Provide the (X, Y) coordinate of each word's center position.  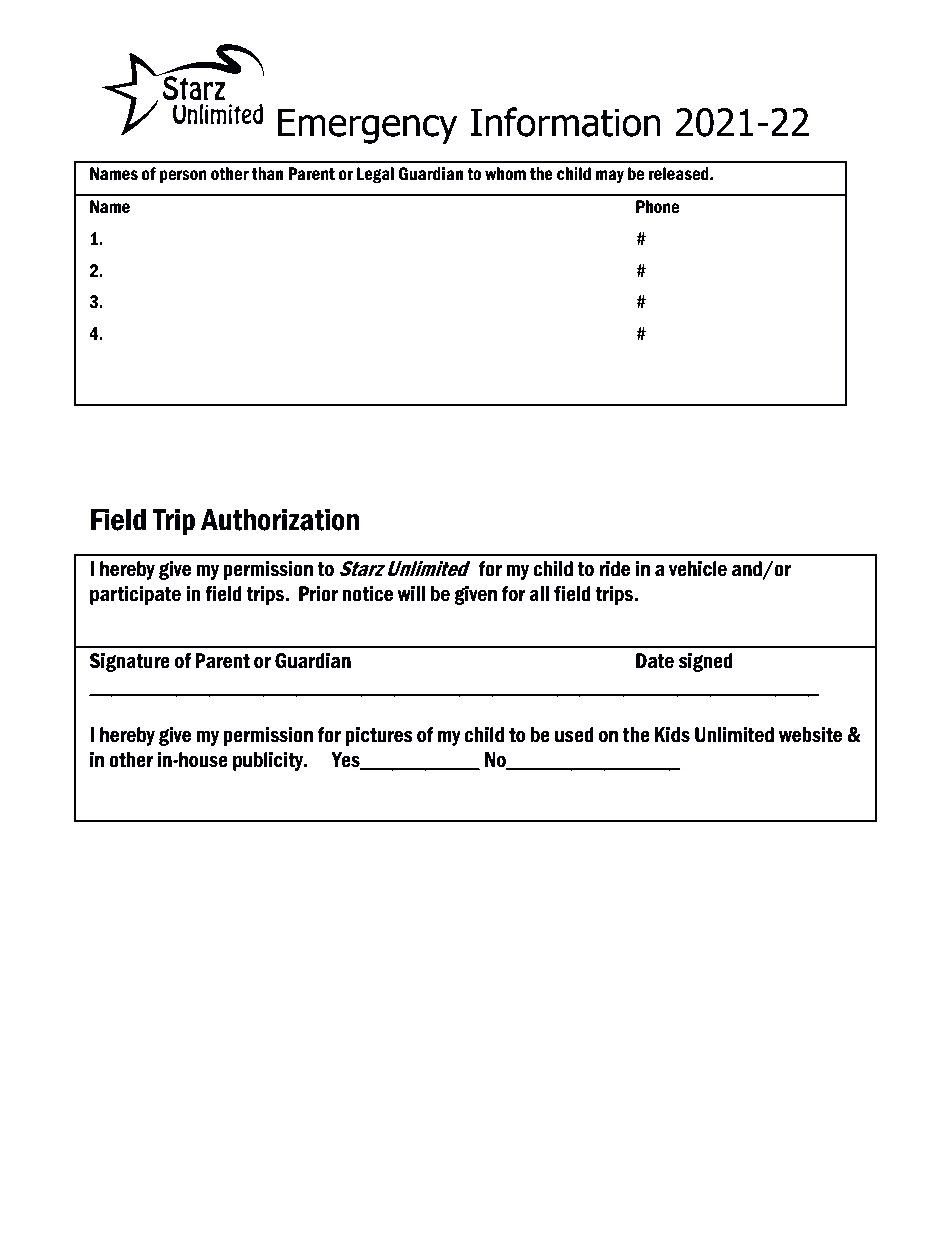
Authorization (280, 519)
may (610, 176)
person (183, 177)
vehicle (697, 569)
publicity (269, 761)
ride (614, 569)
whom (505, 174)
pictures (379, 736)
